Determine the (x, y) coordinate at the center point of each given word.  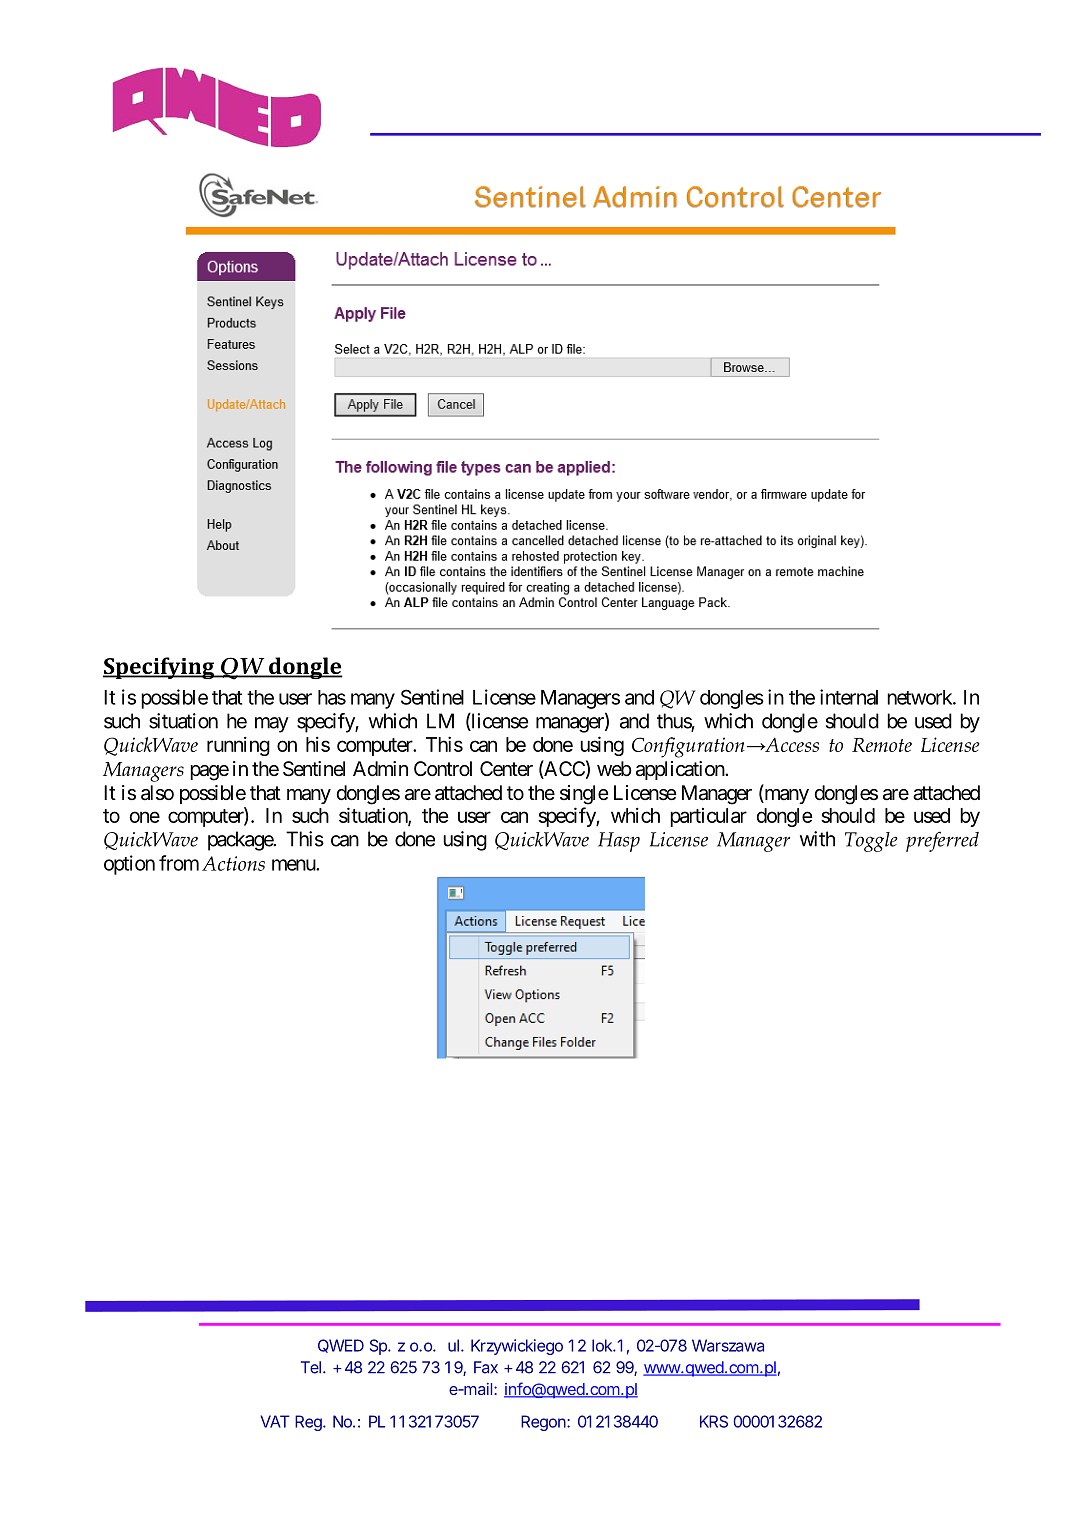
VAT (275, 1421)
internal (849, 697)
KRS (714, 1421)
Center (506, 769)
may (272, 725)
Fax (486, 1367)
